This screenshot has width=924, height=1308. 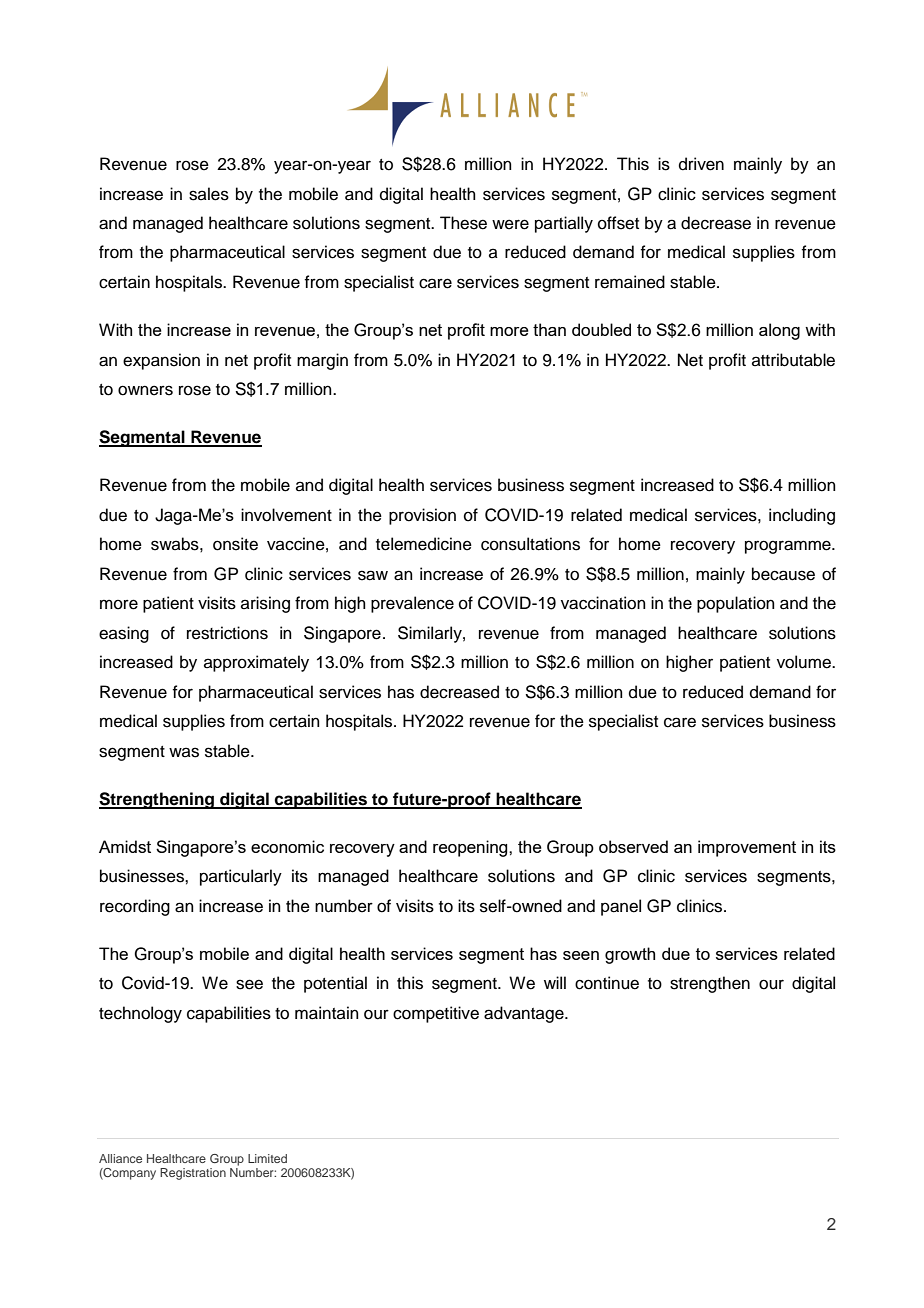 I want to click on Registration, so click(x=193, y=1174).
